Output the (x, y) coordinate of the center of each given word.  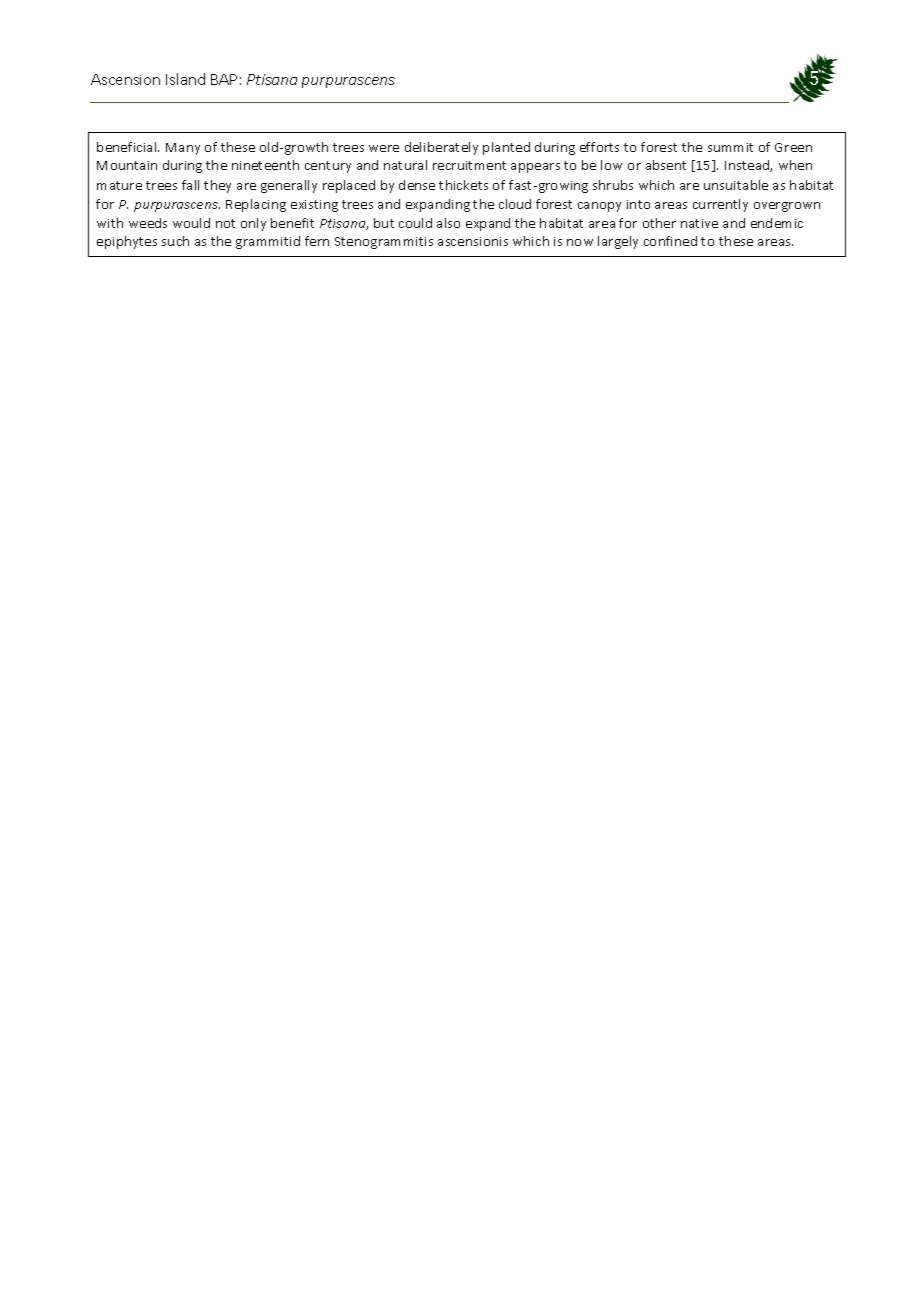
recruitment (469, 165)
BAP (224, 79)
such (175, 241)
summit (730, 147)
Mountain (127, 165)
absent (666, 165)
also (448, 223)
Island (185, 79)
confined (670, 241)
